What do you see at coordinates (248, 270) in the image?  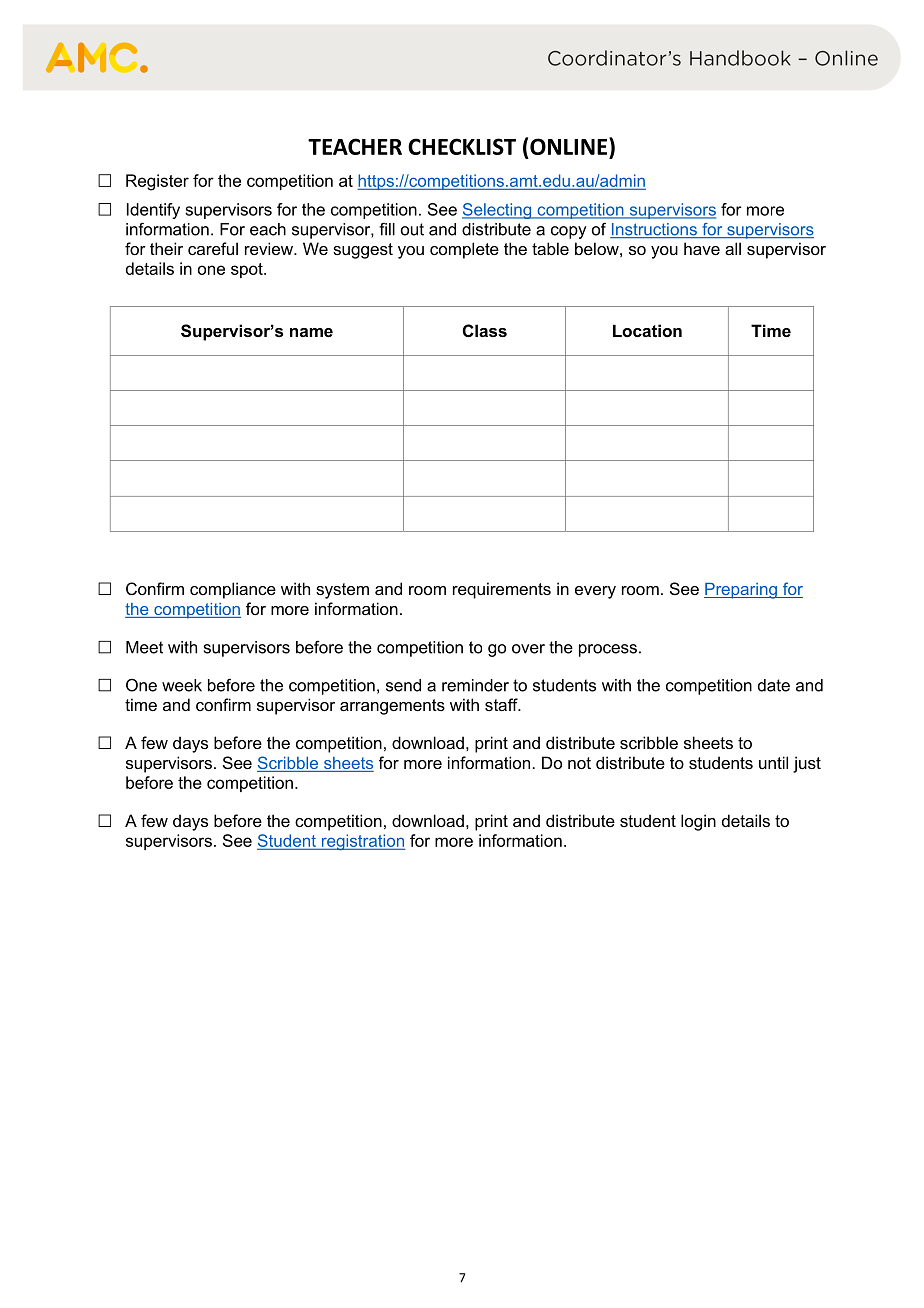 I see `spot` at bounding box center [248, 270].
